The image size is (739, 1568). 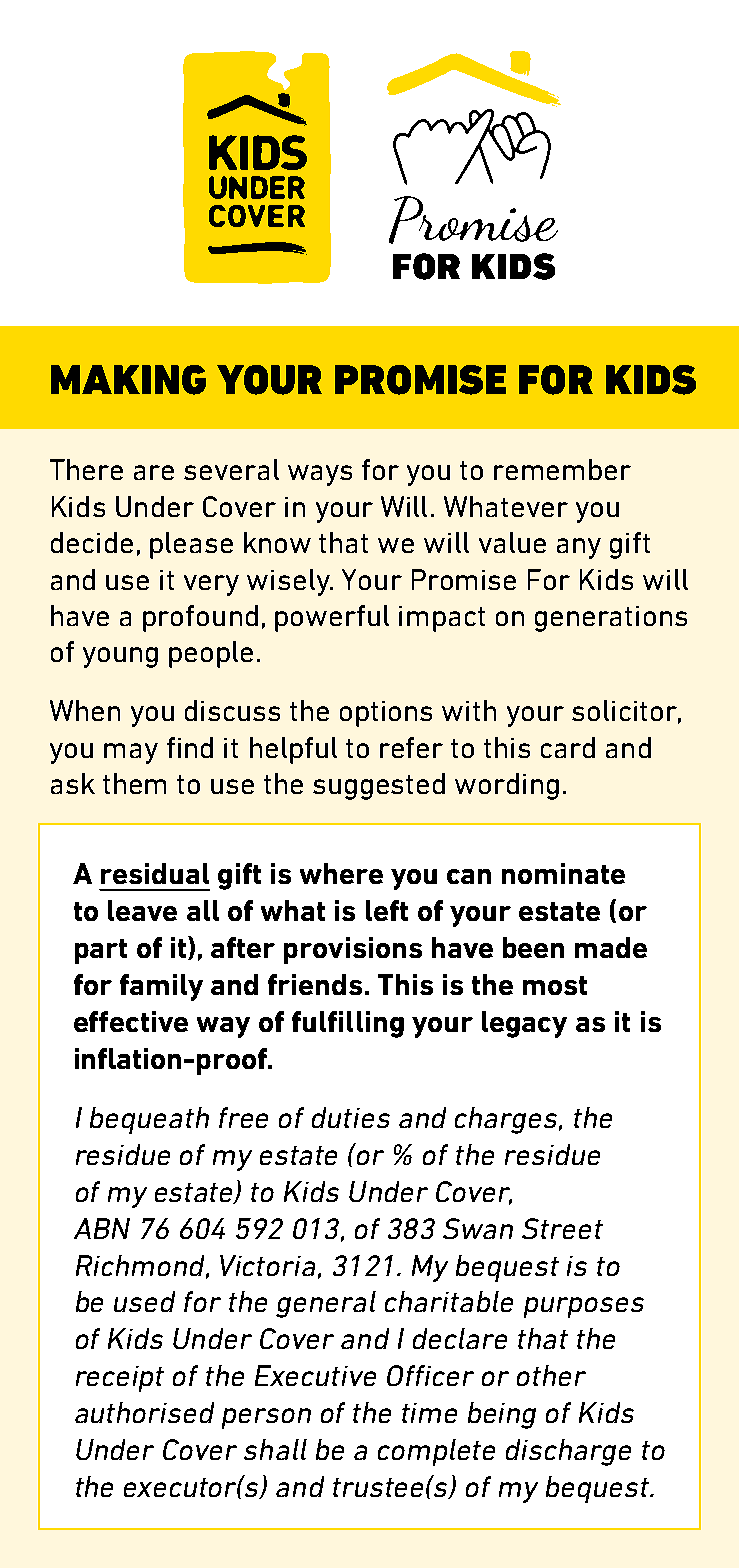 What do you see at coordinates (562, 469) in the screenshot?
I see `remember` at bounding box center [562, 469].
